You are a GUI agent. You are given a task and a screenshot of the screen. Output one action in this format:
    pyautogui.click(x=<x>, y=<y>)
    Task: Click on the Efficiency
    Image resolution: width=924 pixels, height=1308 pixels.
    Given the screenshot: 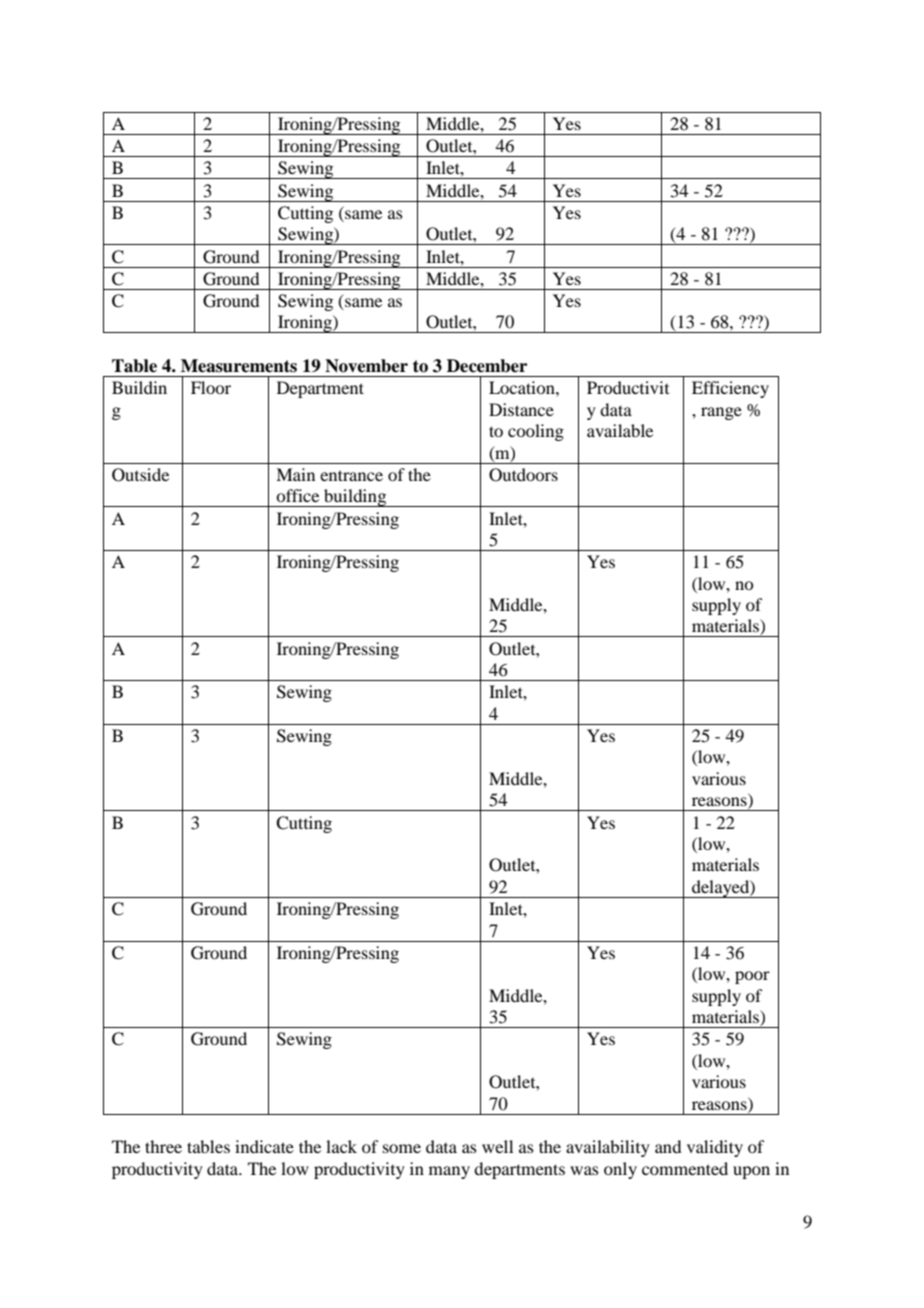 What is the action you would take?
    pyautogui.click(x=730, y=389)
